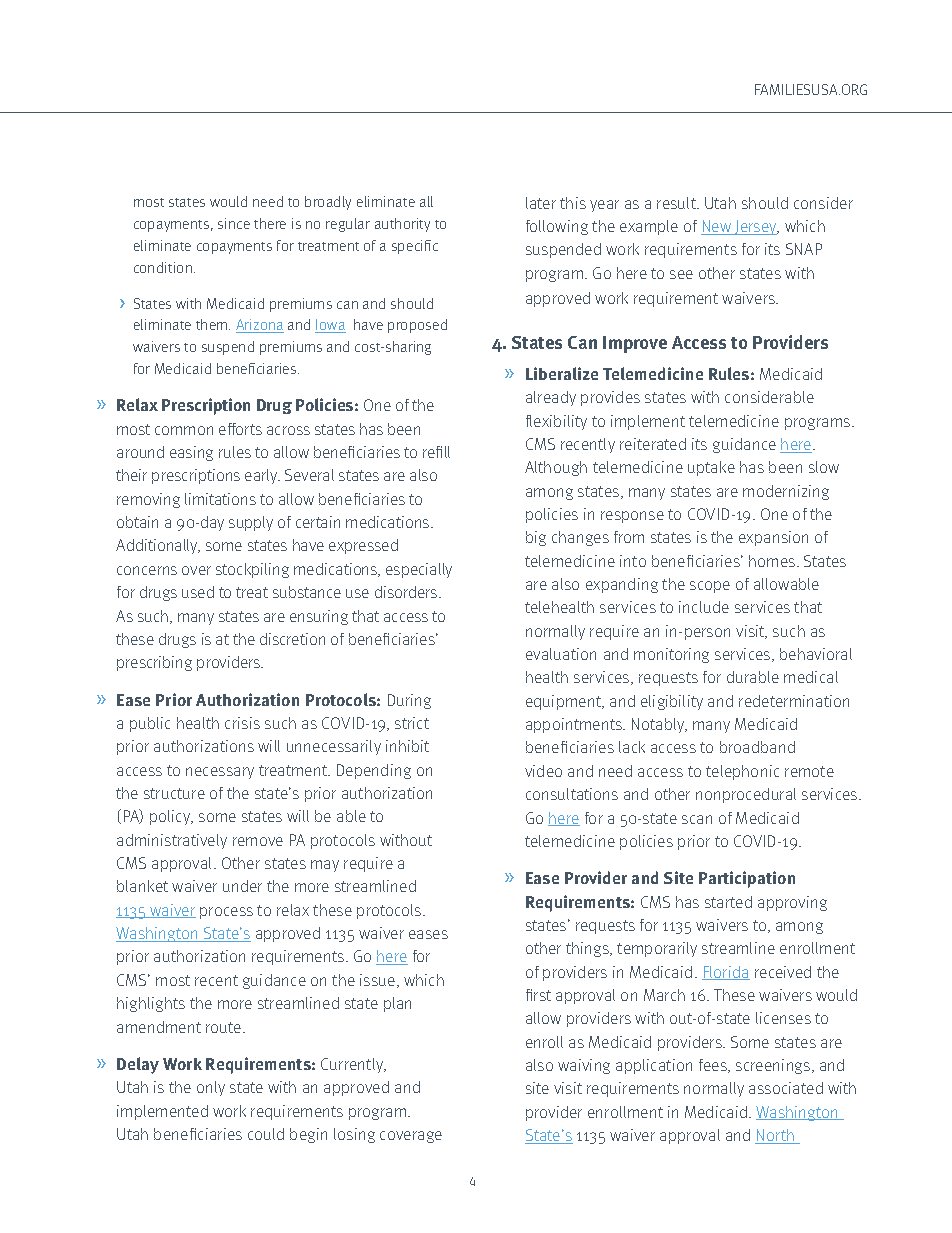 The height and width of the page is (1233, 952). What do you see at coordinates (588, 949) in the page?
I see `things` at bounding box center [588, 949].
